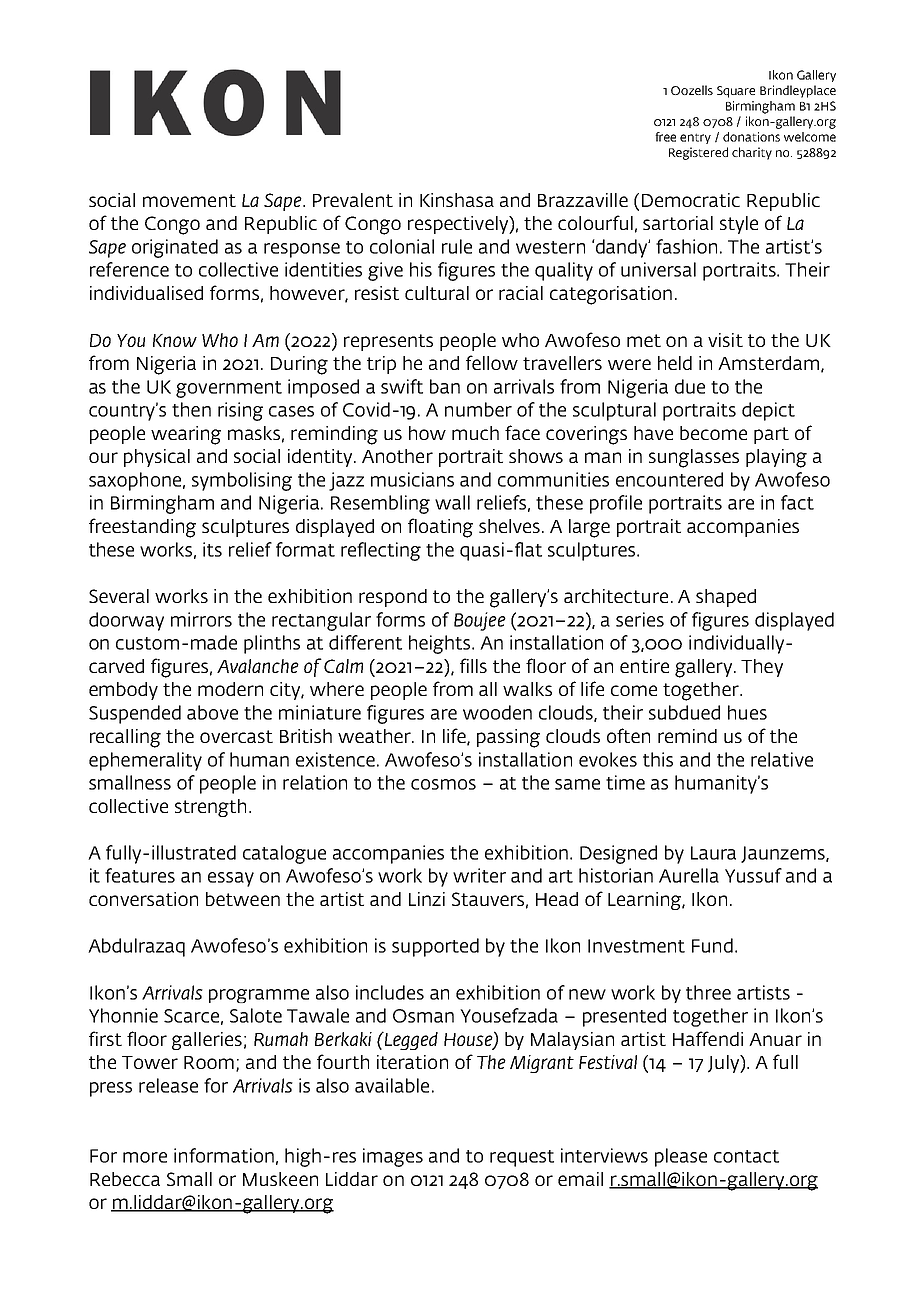  What do you see at coordinates (695, 138) in the screenshot?
I see `entry` at bounding box center [695, 138].
